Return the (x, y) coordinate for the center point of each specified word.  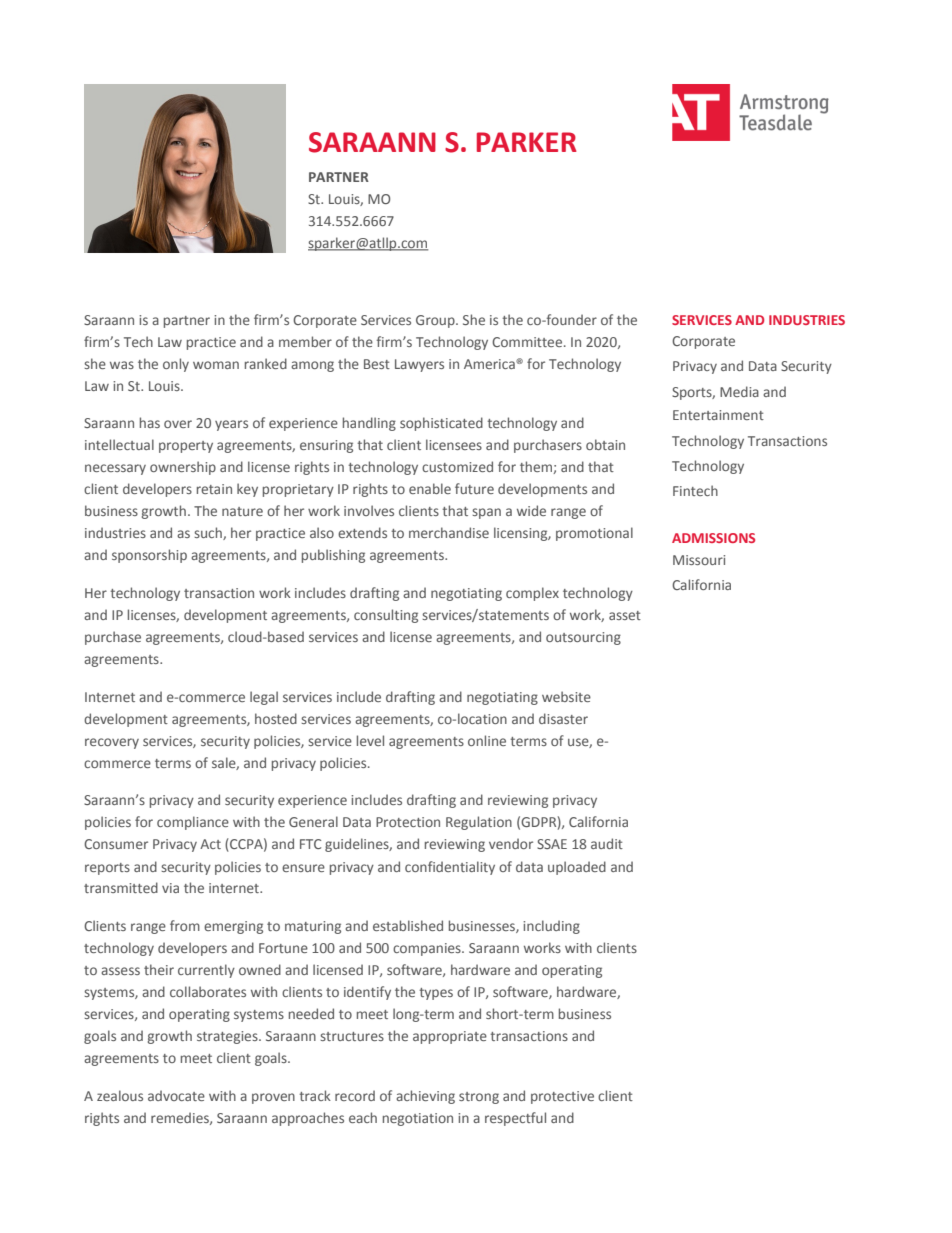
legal (264, 698)
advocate (176, 1095)
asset (625, 615)
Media (739, 391)
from (185, 925)
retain (214, 489)
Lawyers (419, 365)
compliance (193, 823)
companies (428, 949)
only (176, 365)
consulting (386, 616)
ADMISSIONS (713, 538)
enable (430, 488)
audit (607, 843)
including (551, 927)
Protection (408, 822)
